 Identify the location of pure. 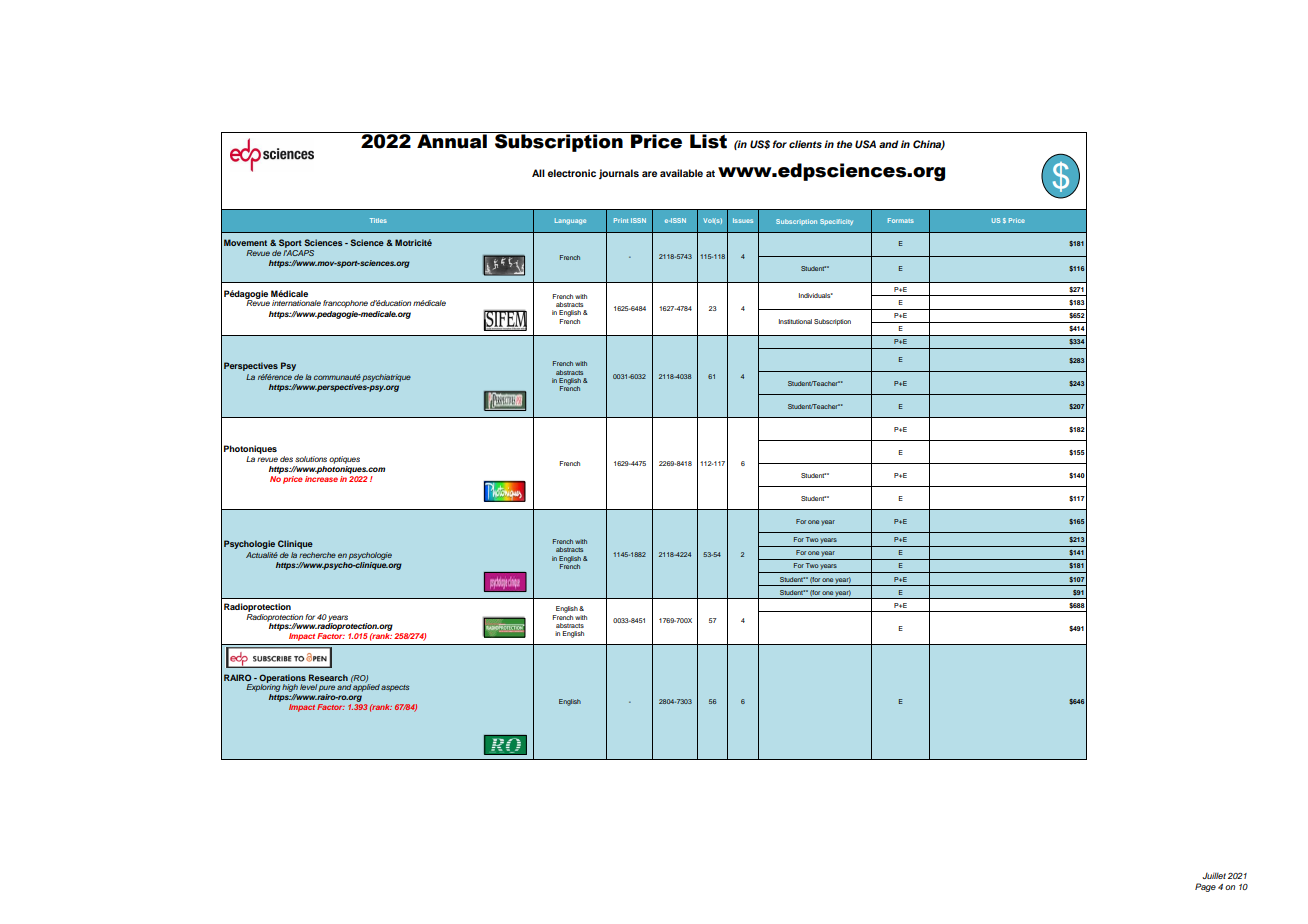
(327, 688).
